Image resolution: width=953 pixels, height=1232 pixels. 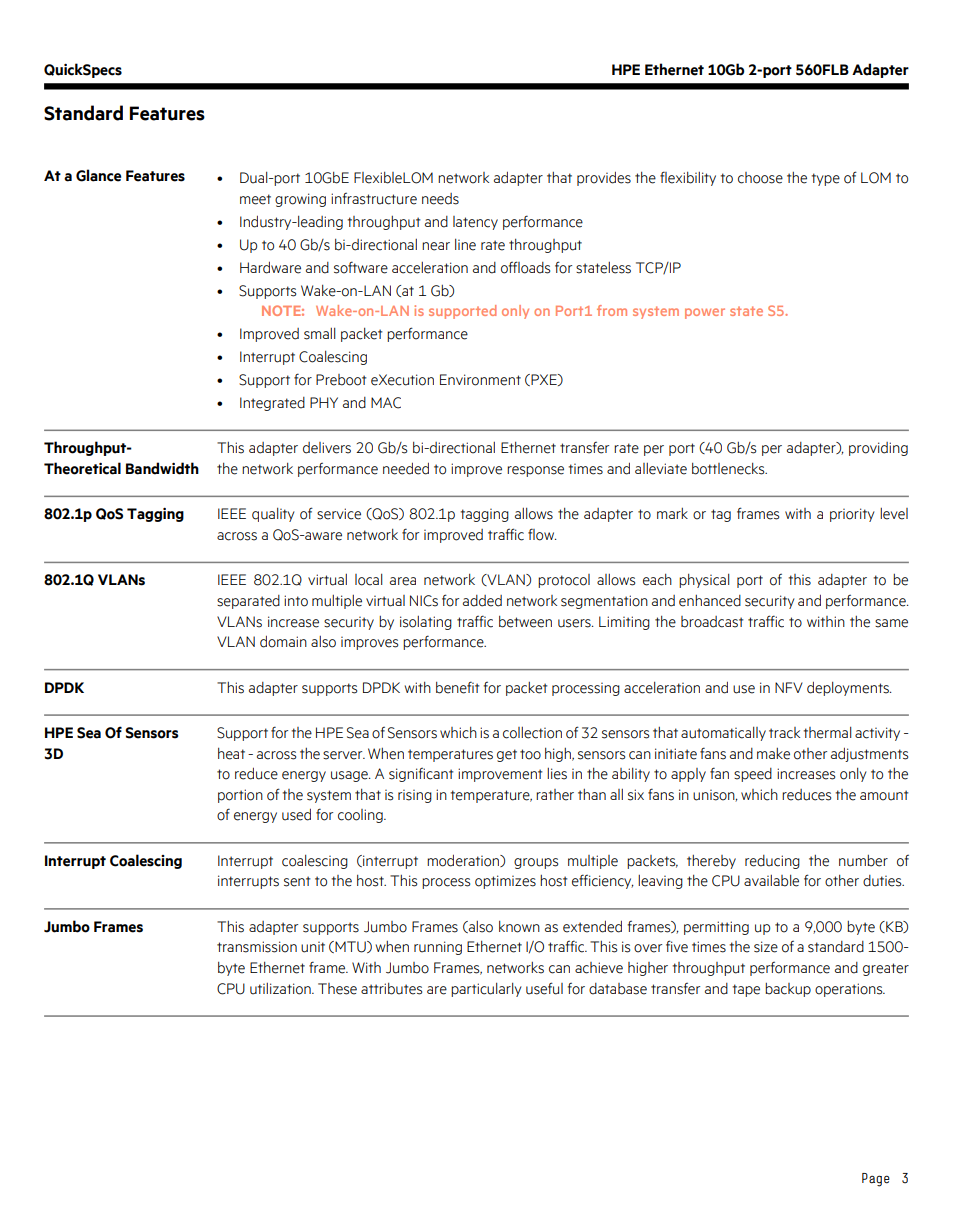 What do you see at coordinates (457, 687) in the screenshot?
I see `benefit` at bounding box center [457, 687].
